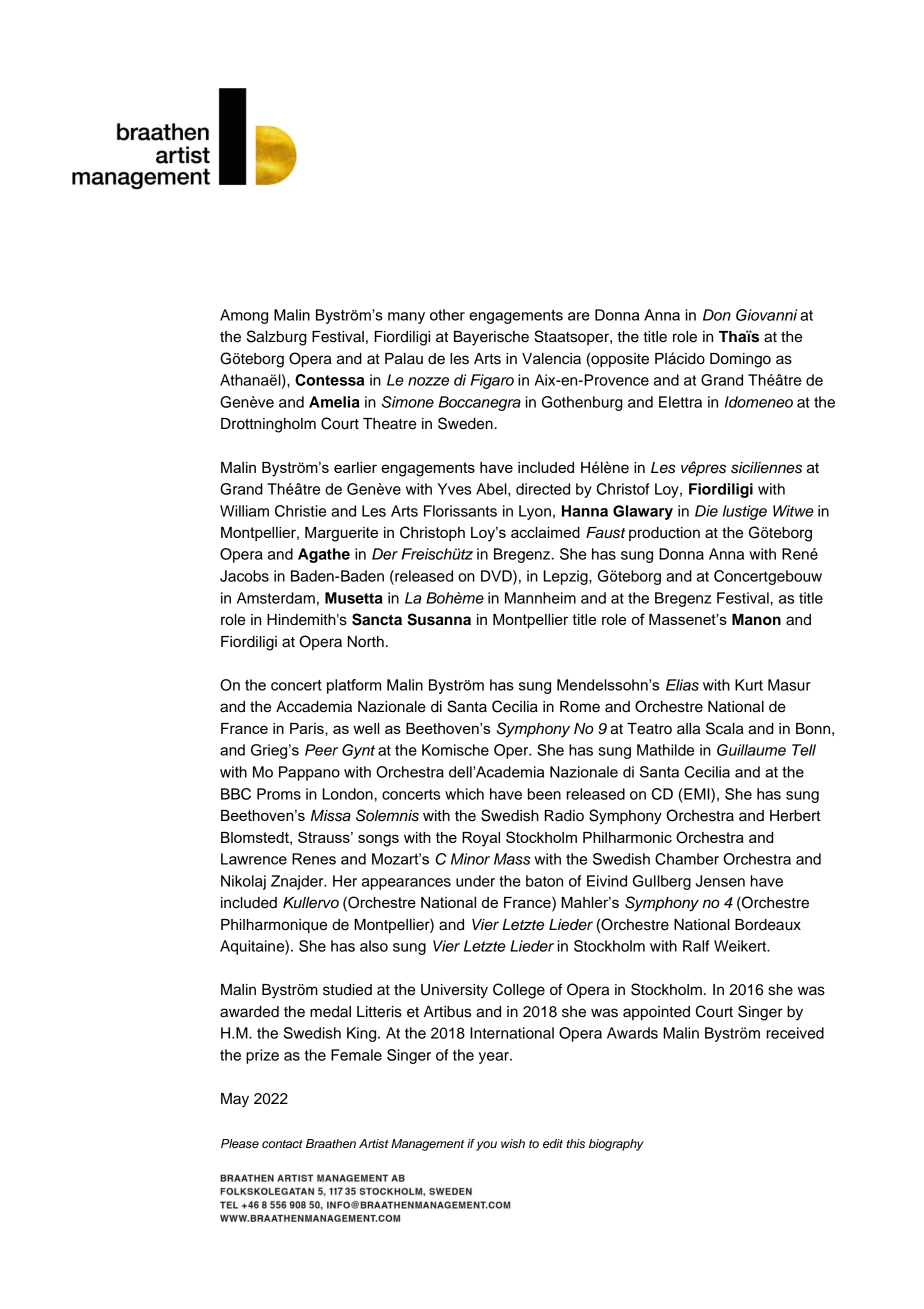 The height and width of the document is (1309, 924). Describe the element at coordinates (254, 859) in the document. I see `Lawrence` at that location.
